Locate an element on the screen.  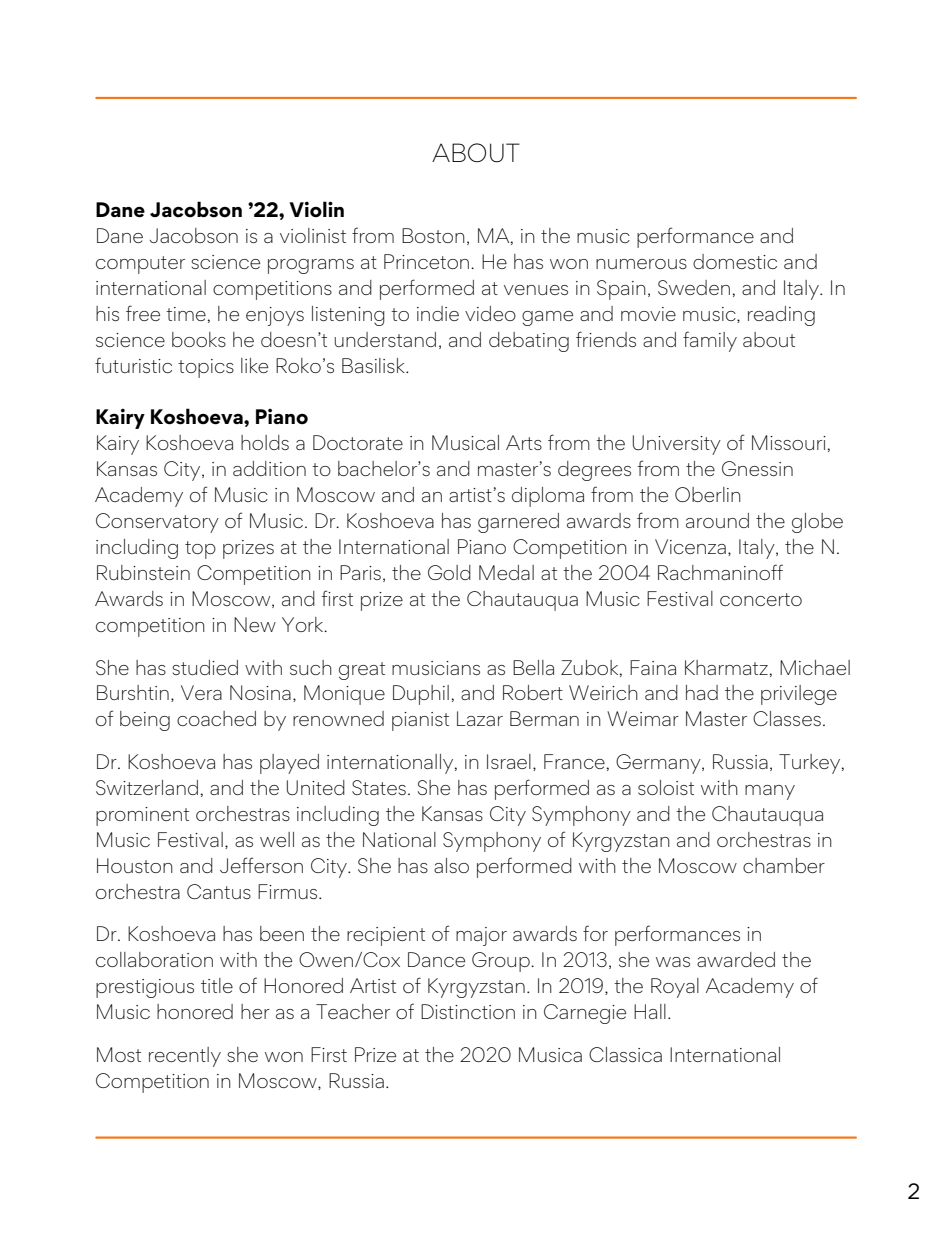
Classes is located at coordinates (787, 718).
